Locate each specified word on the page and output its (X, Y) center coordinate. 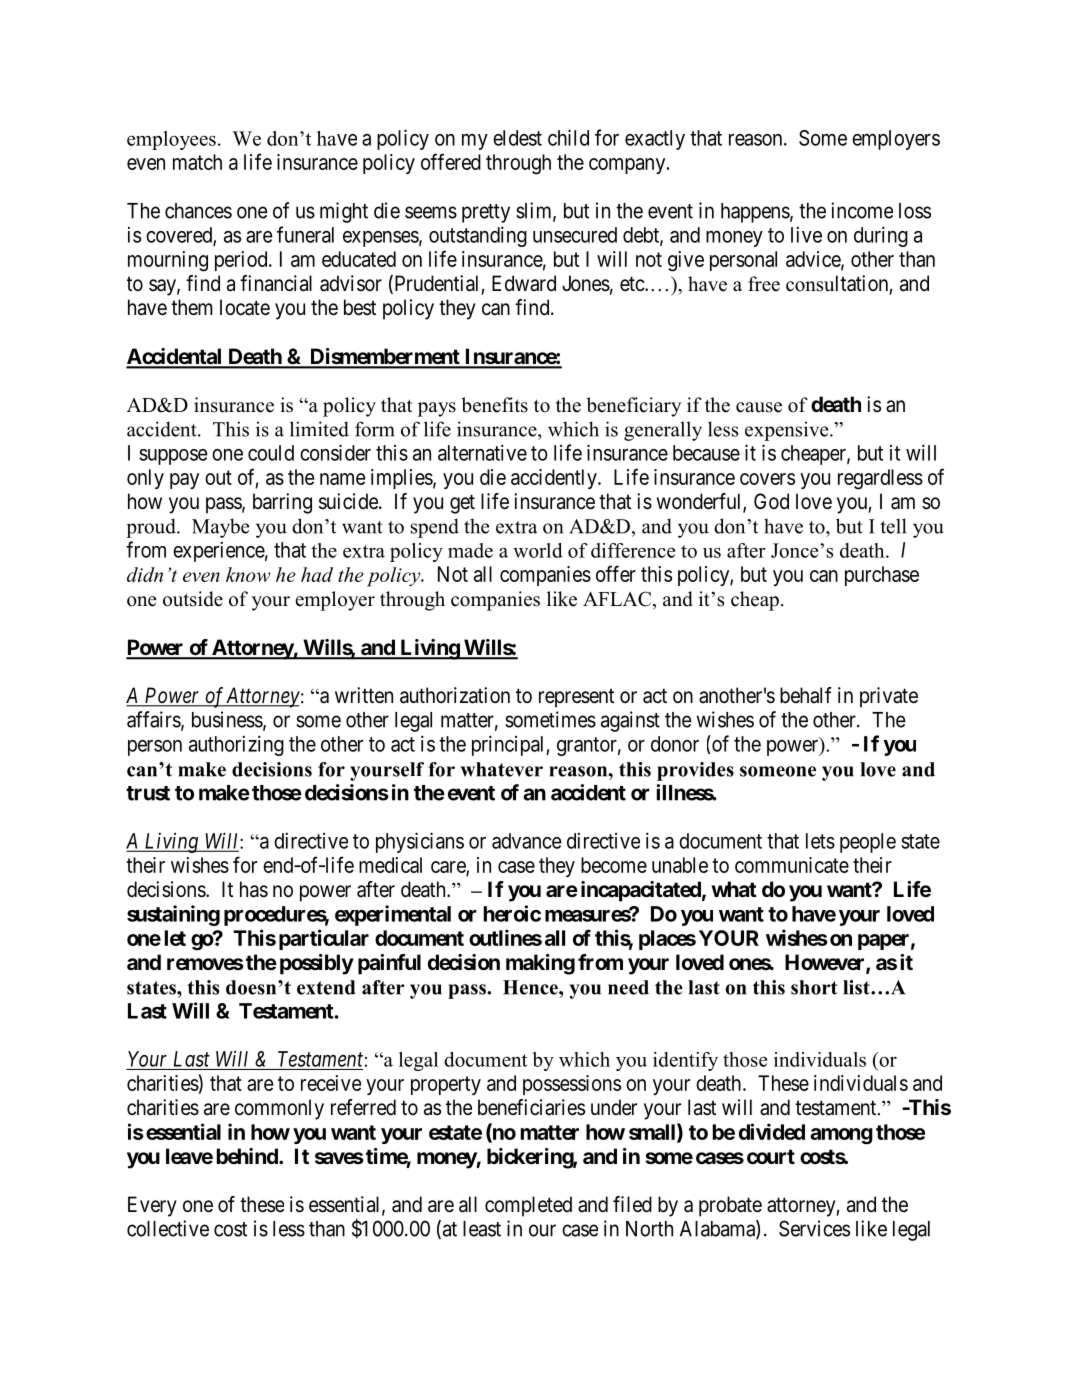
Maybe (220, 528)
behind (248, 1156)
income (862, 210)
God (771, 501)
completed (528, 1206)
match (197, 162)
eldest (517, 138)
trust (148, 793)
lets (820, 841)
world (538, 550)
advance (527, 841)
